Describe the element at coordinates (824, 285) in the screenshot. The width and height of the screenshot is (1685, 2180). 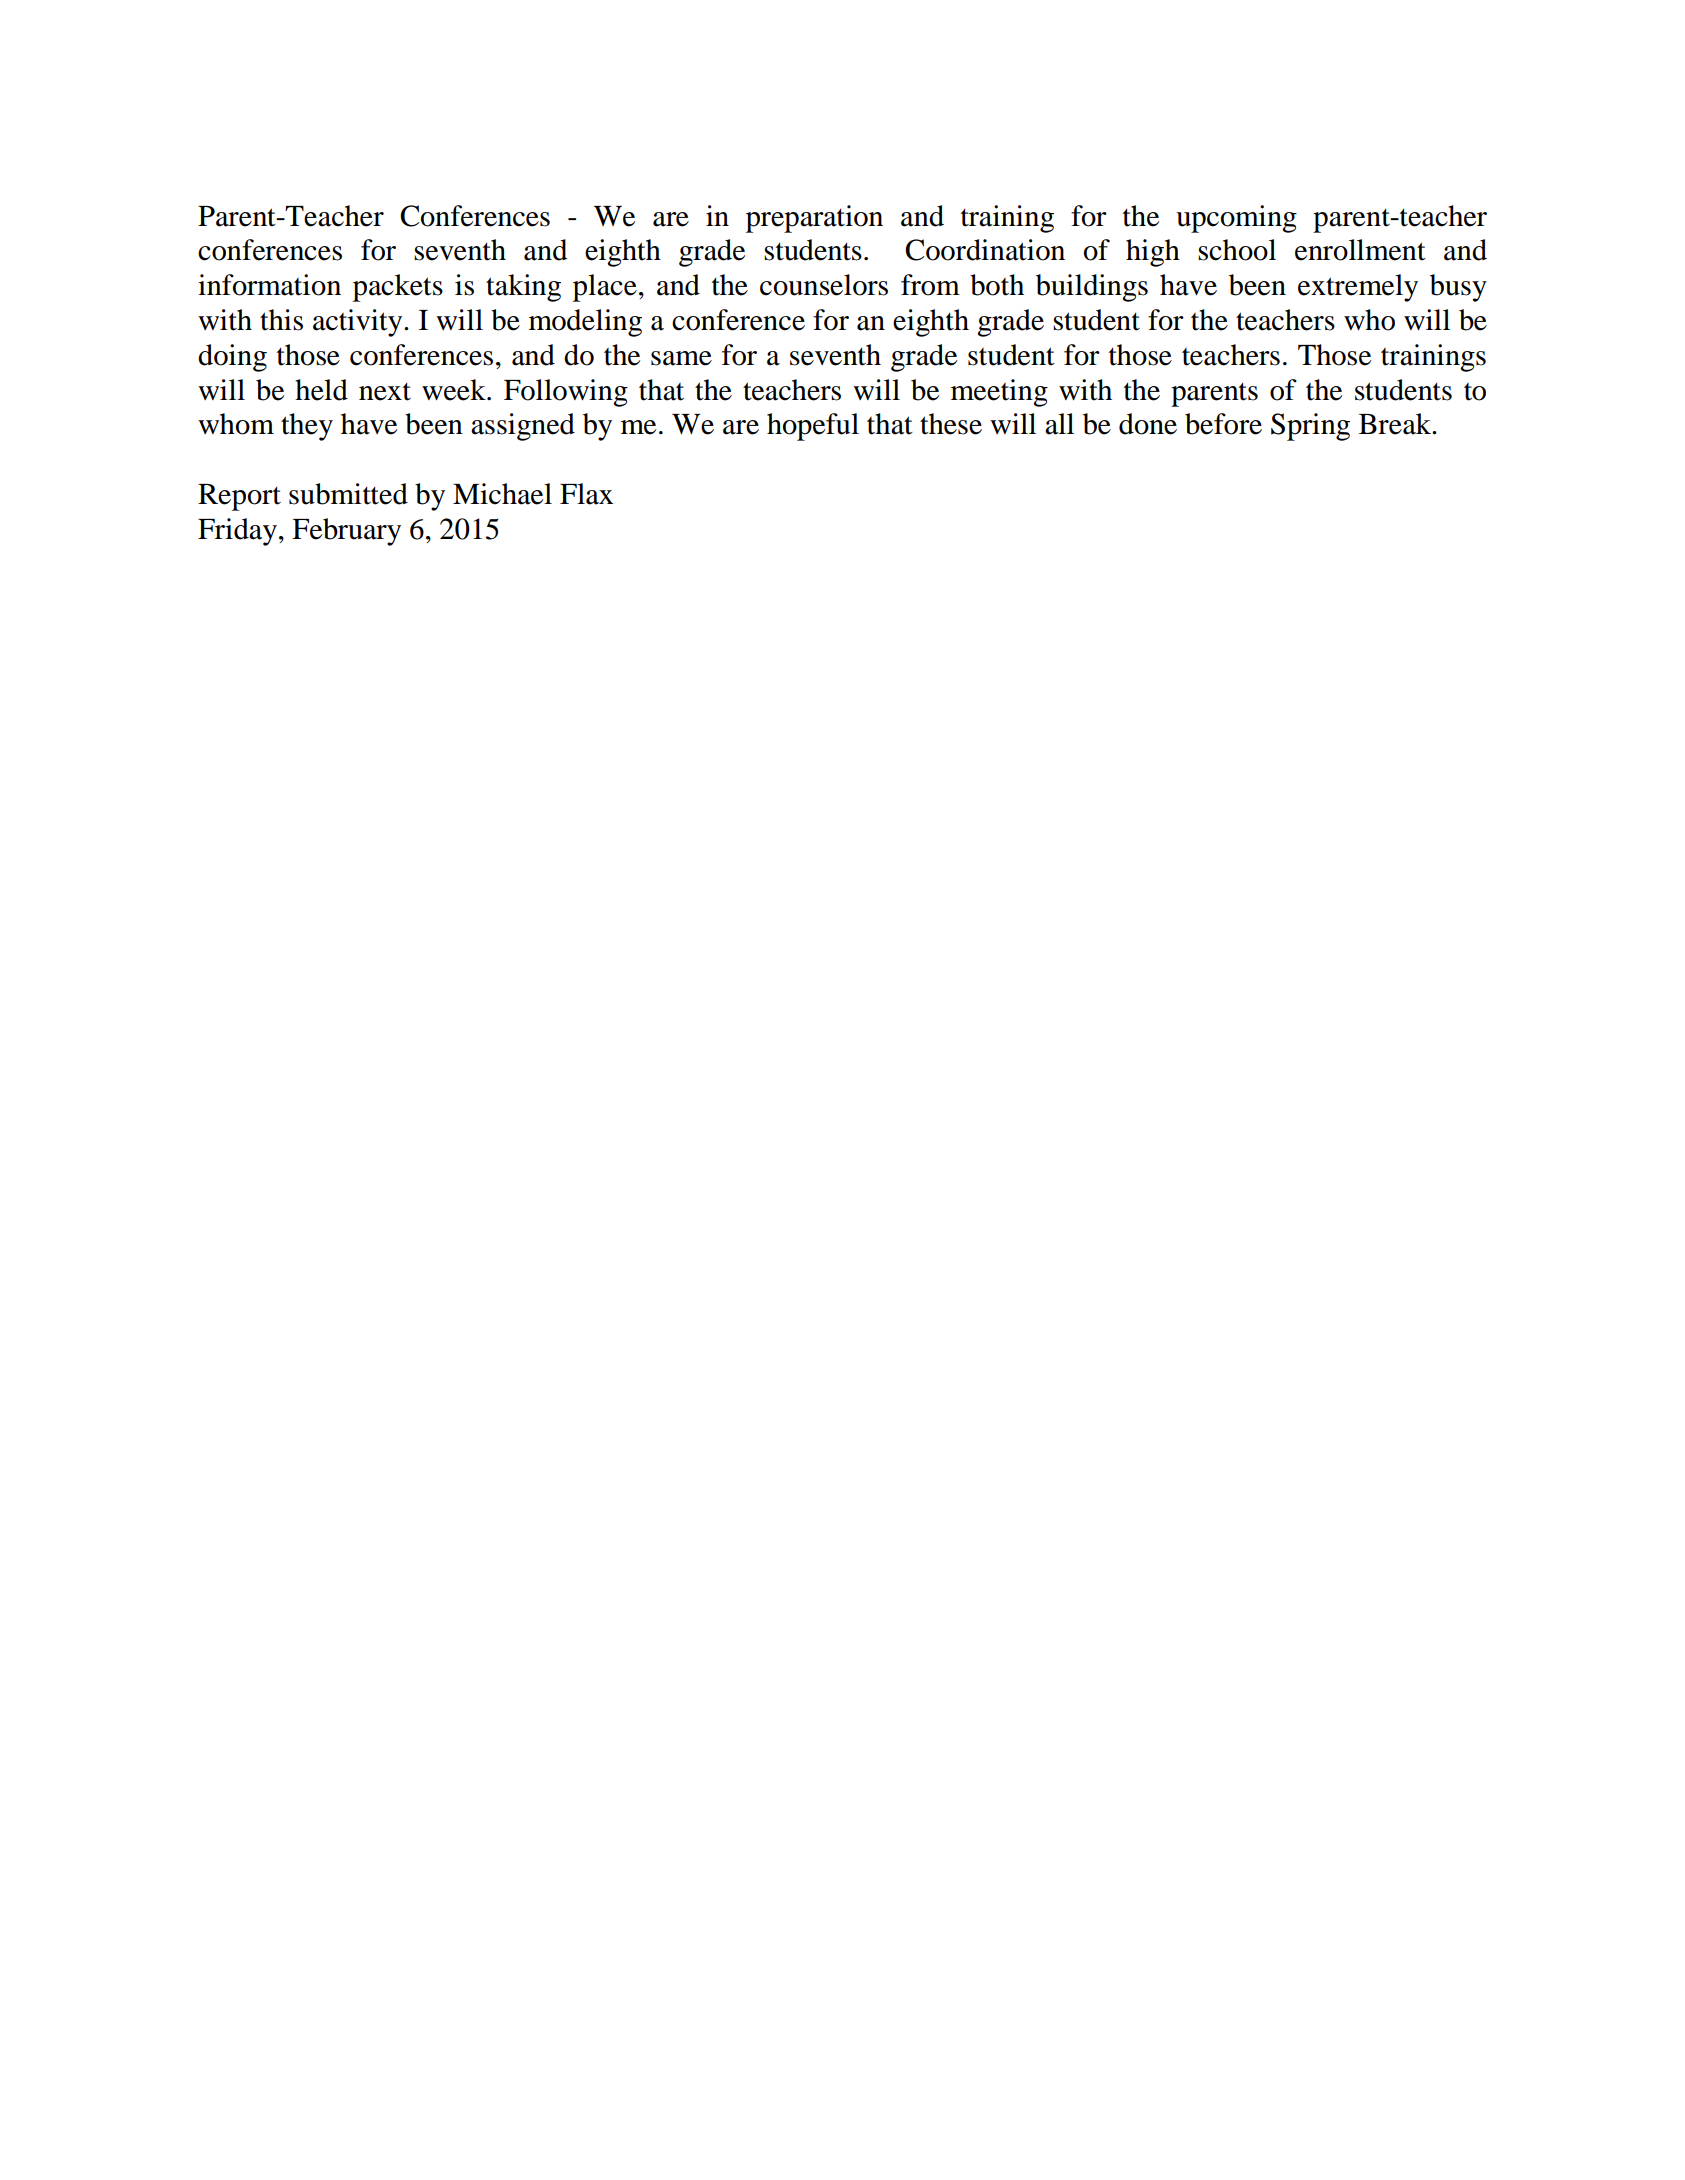
I see `counselors` at that location.
